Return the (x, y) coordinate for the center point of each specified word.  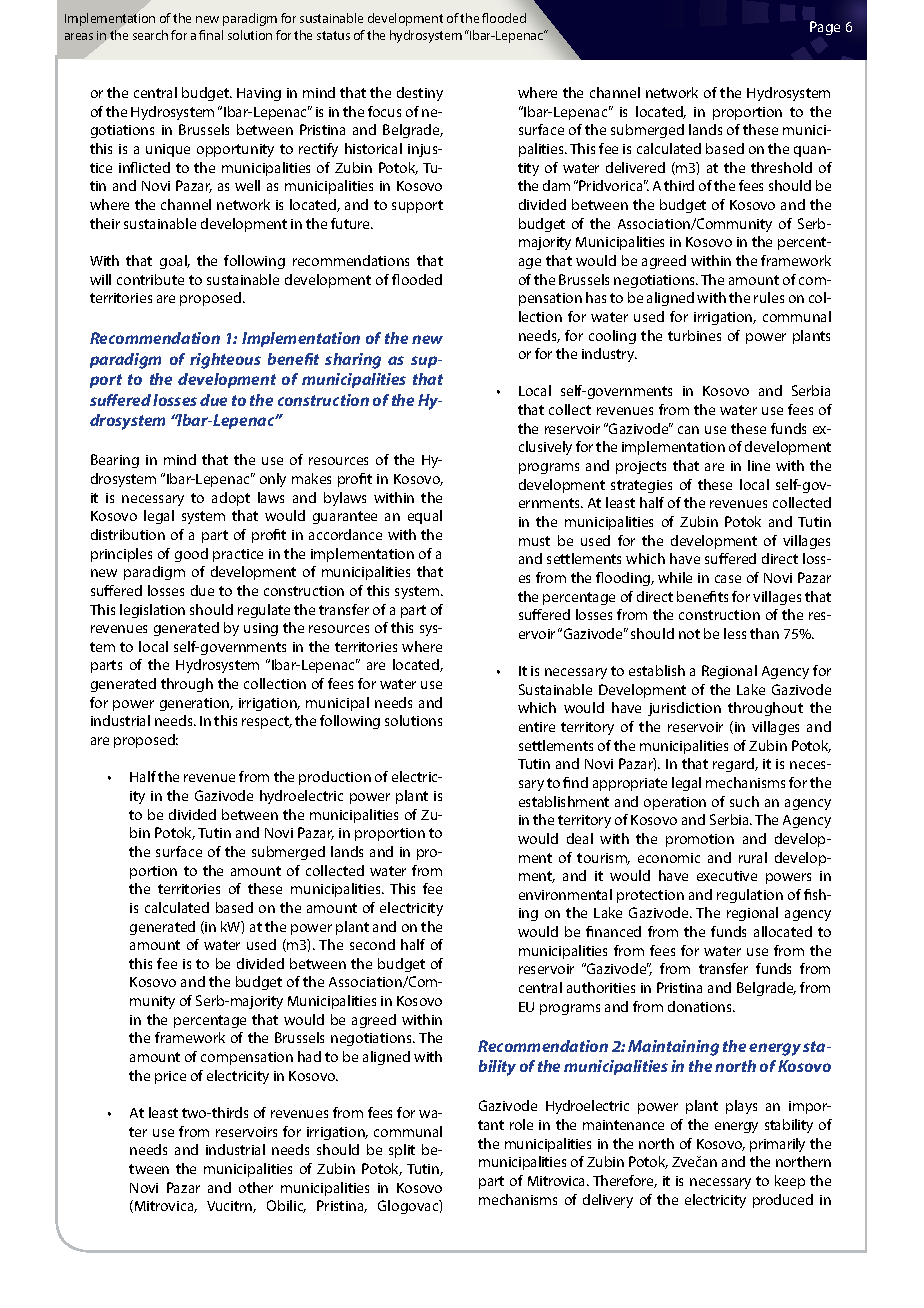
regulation (750, 896)
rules (769, 297)
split (402, 1151)
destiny (420, 94)
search (150, 35)
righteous (225, 361)
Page (825, 28)
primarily (777, 1145)
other (256, 1187)
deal (580, 838)
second (372, 944)
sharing (353, 361)
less (735, 633)
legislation (152, 611)
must (534, 541)
